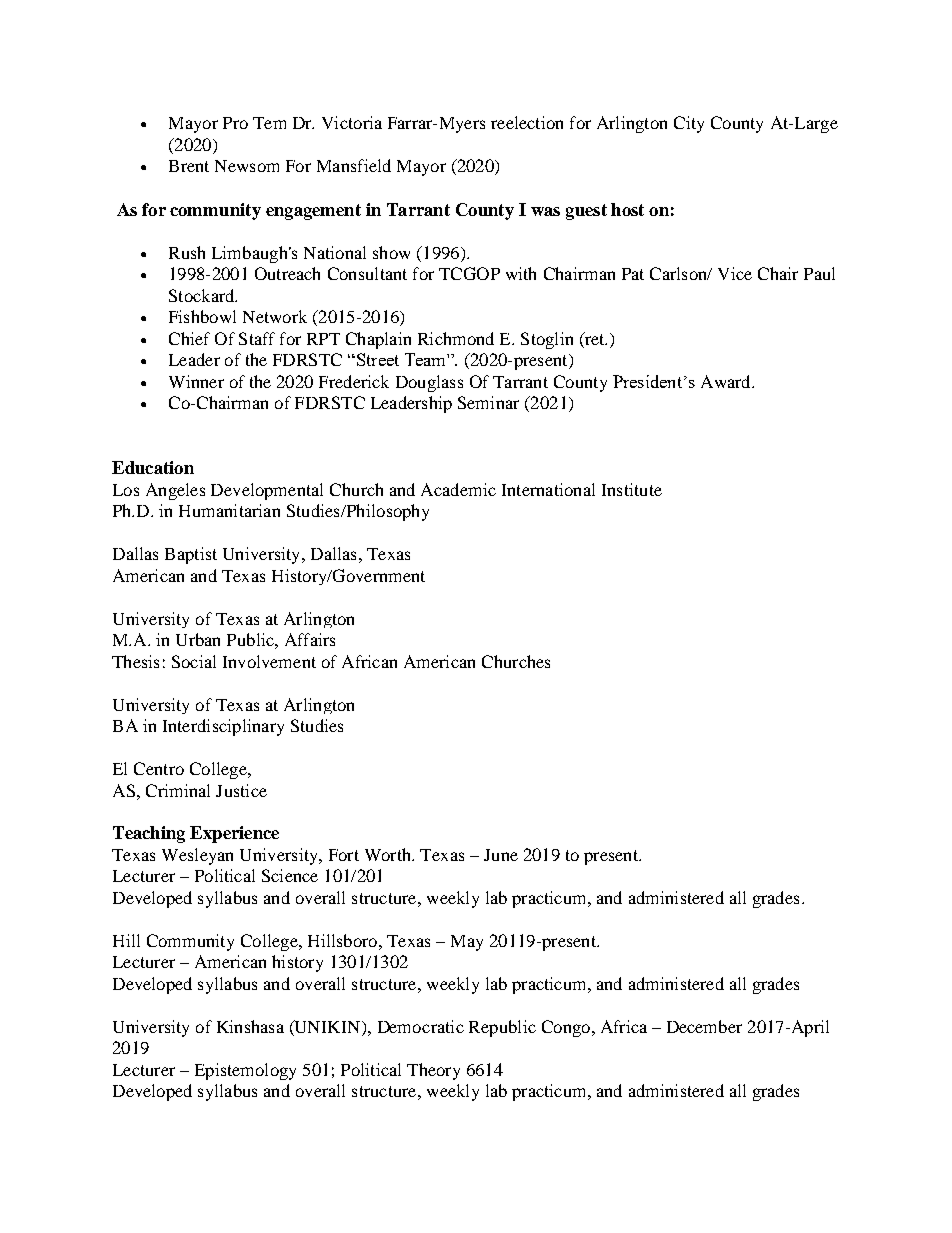 The width and height of the screenshot is (952, 1233). What do you see at coordinates (189, 166) in the screenshot?
I see `Brent` at bounding box center [189, 166].
